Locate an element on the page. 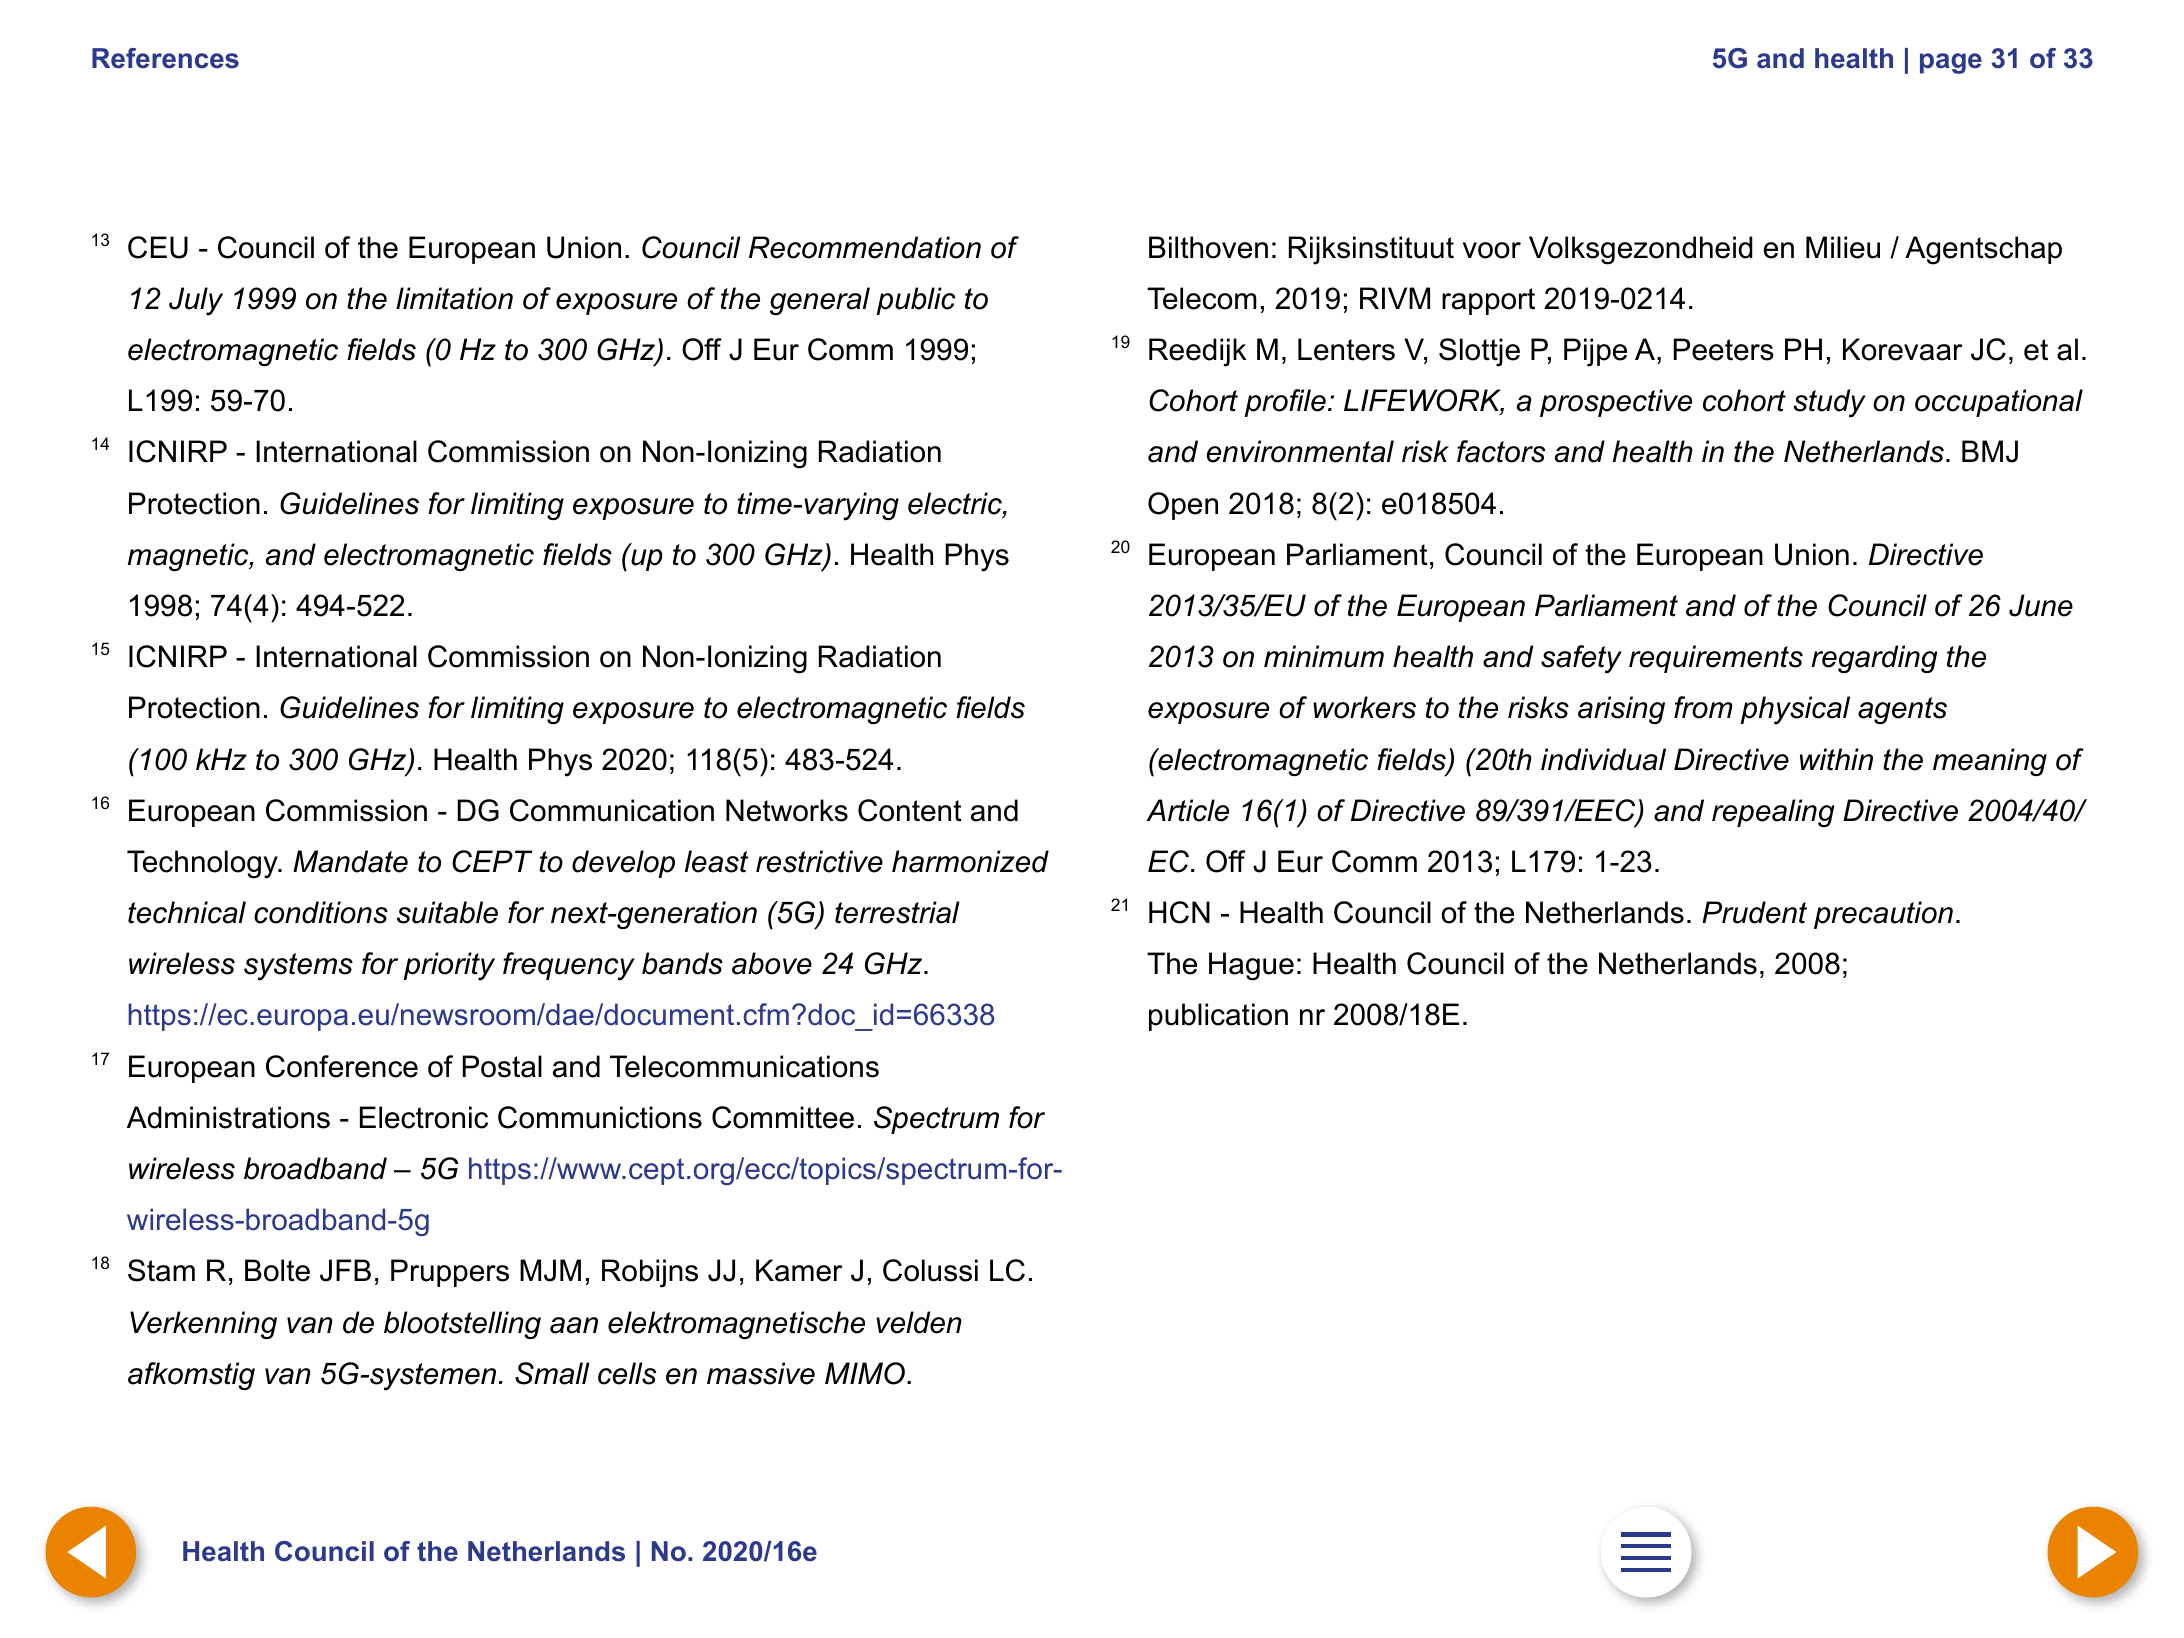 The image size is (2184, 1638). precaution is located at coordinates (1883, 915).
